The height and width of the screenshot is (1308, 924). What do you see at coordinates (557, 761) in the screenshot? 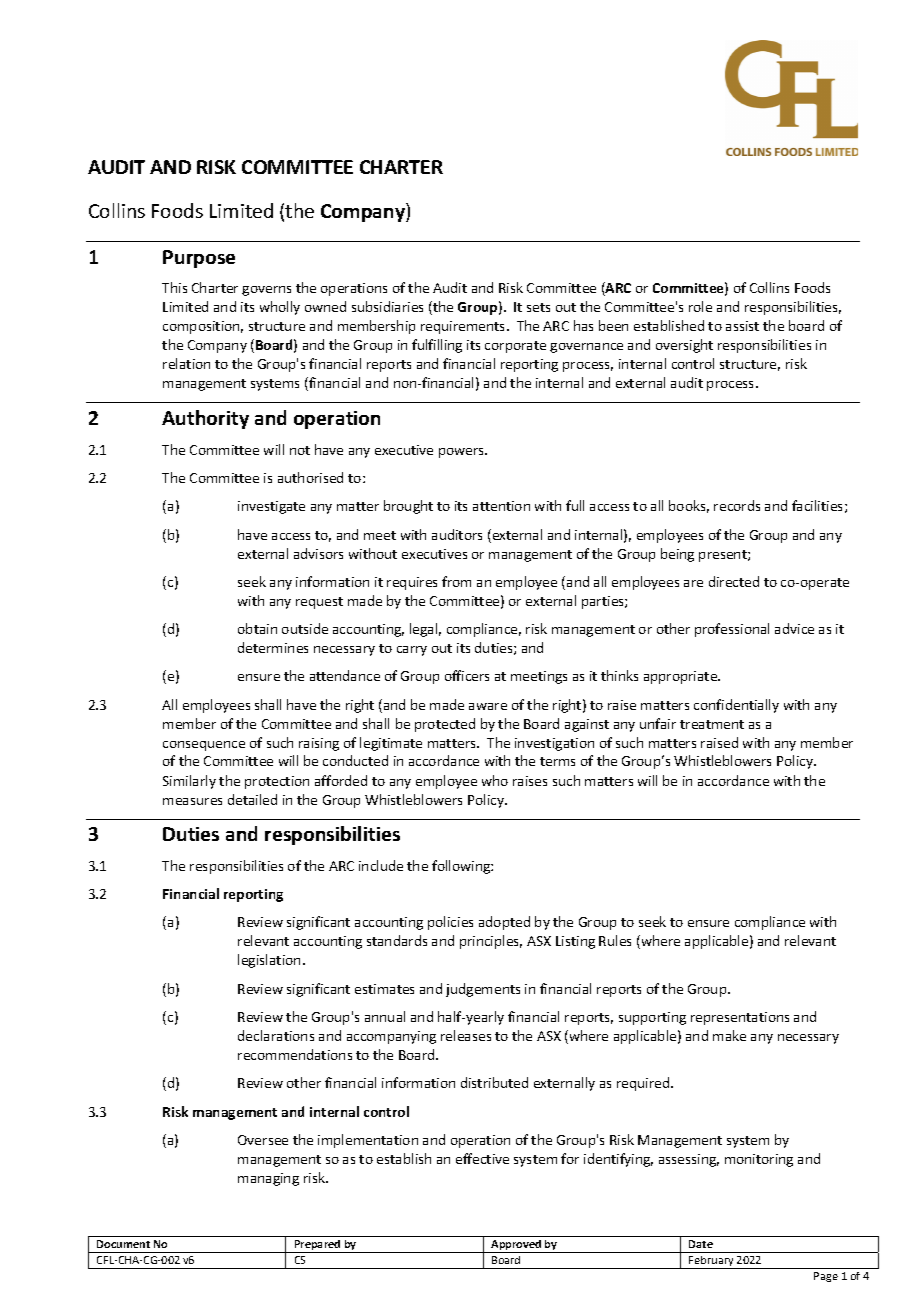
I see `terms` at bounding box center [557, 761].
